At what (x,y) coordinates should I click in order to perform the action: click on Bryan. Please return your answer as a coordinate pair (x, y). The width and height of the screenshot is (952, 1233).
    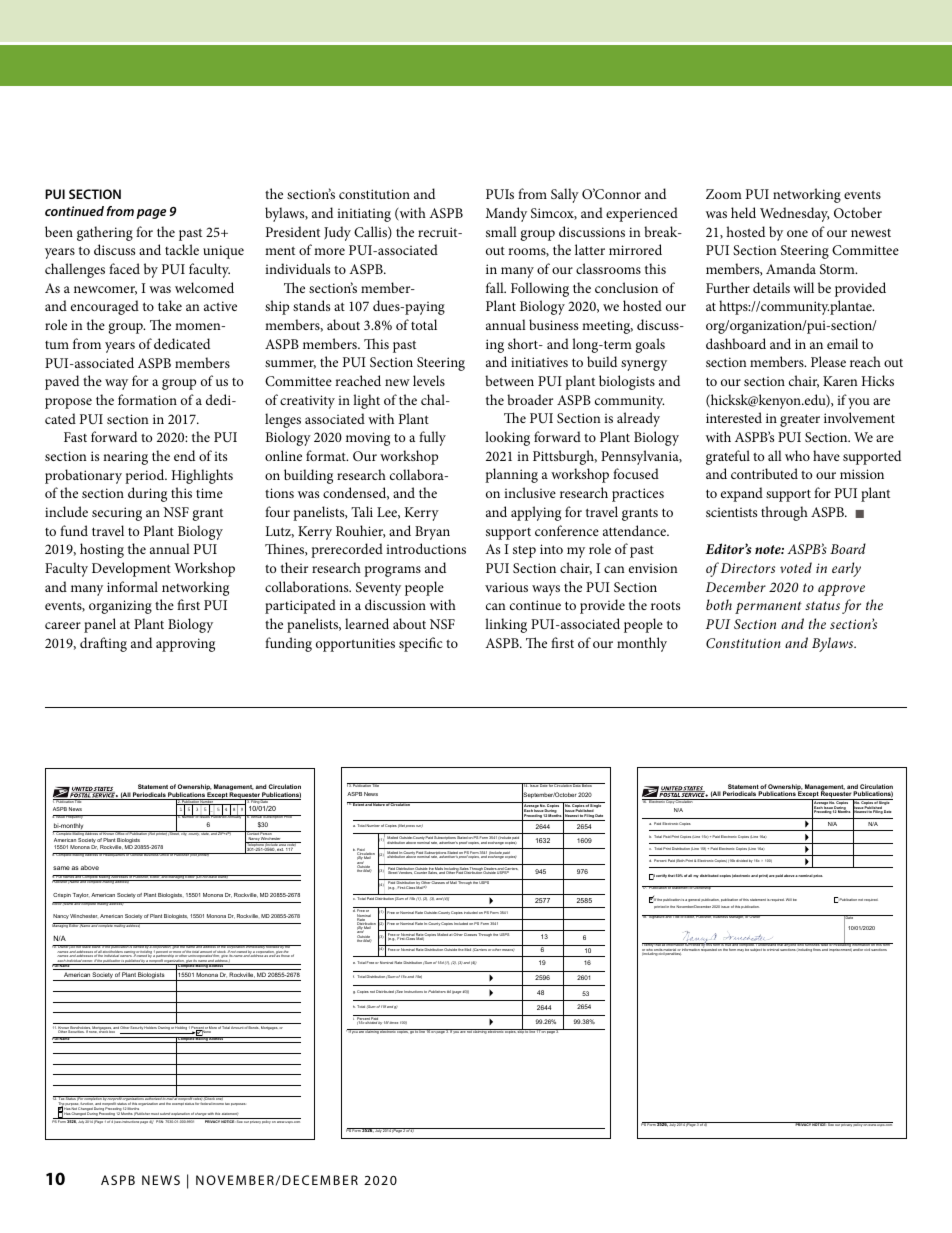
    Looking at the image, I should click on (432, 533).
